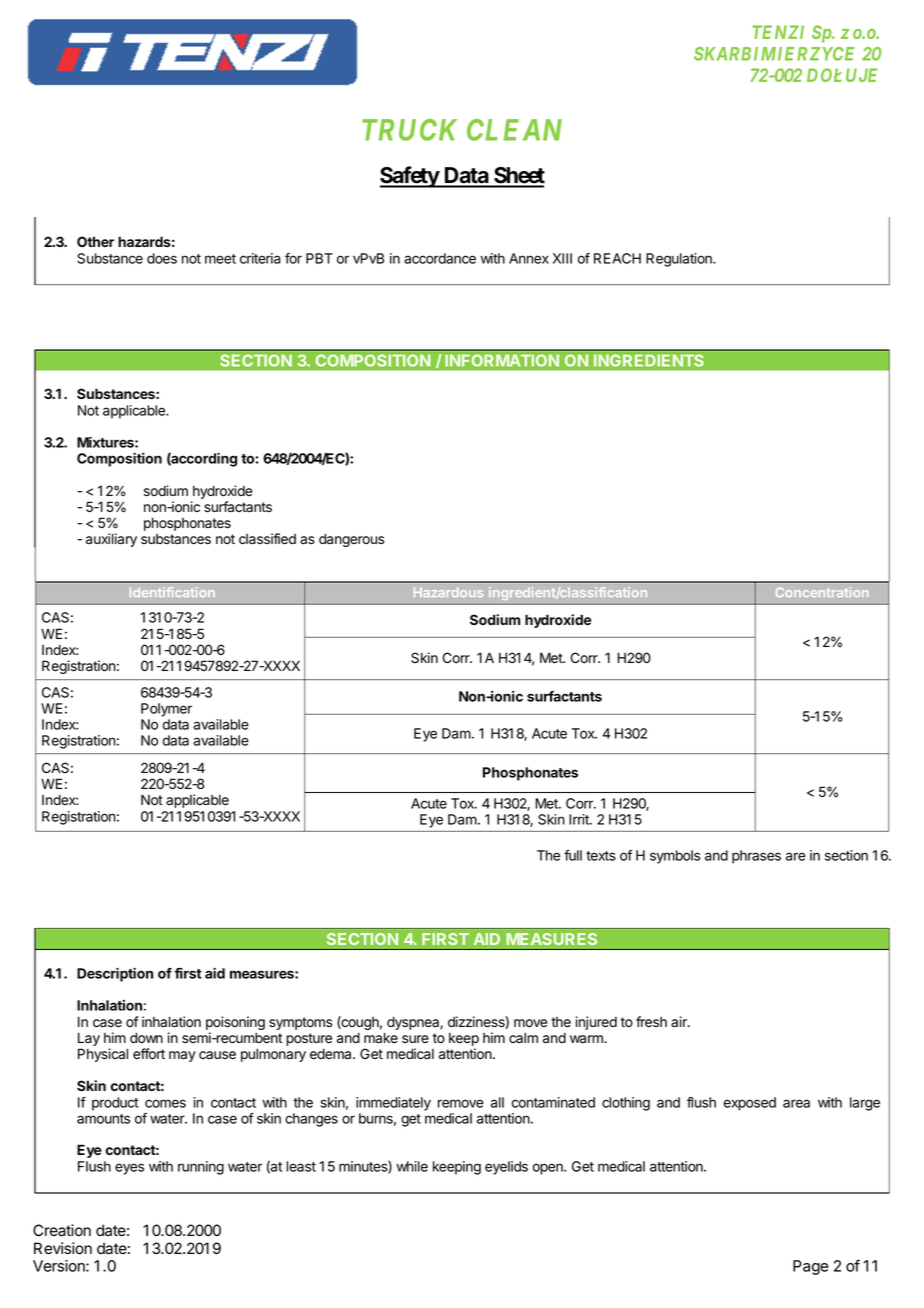 The image size is (924, 1308). What do you see at coordinates (680, 1022) in the image?
I see `air` at bounding box center [680, 1022].
